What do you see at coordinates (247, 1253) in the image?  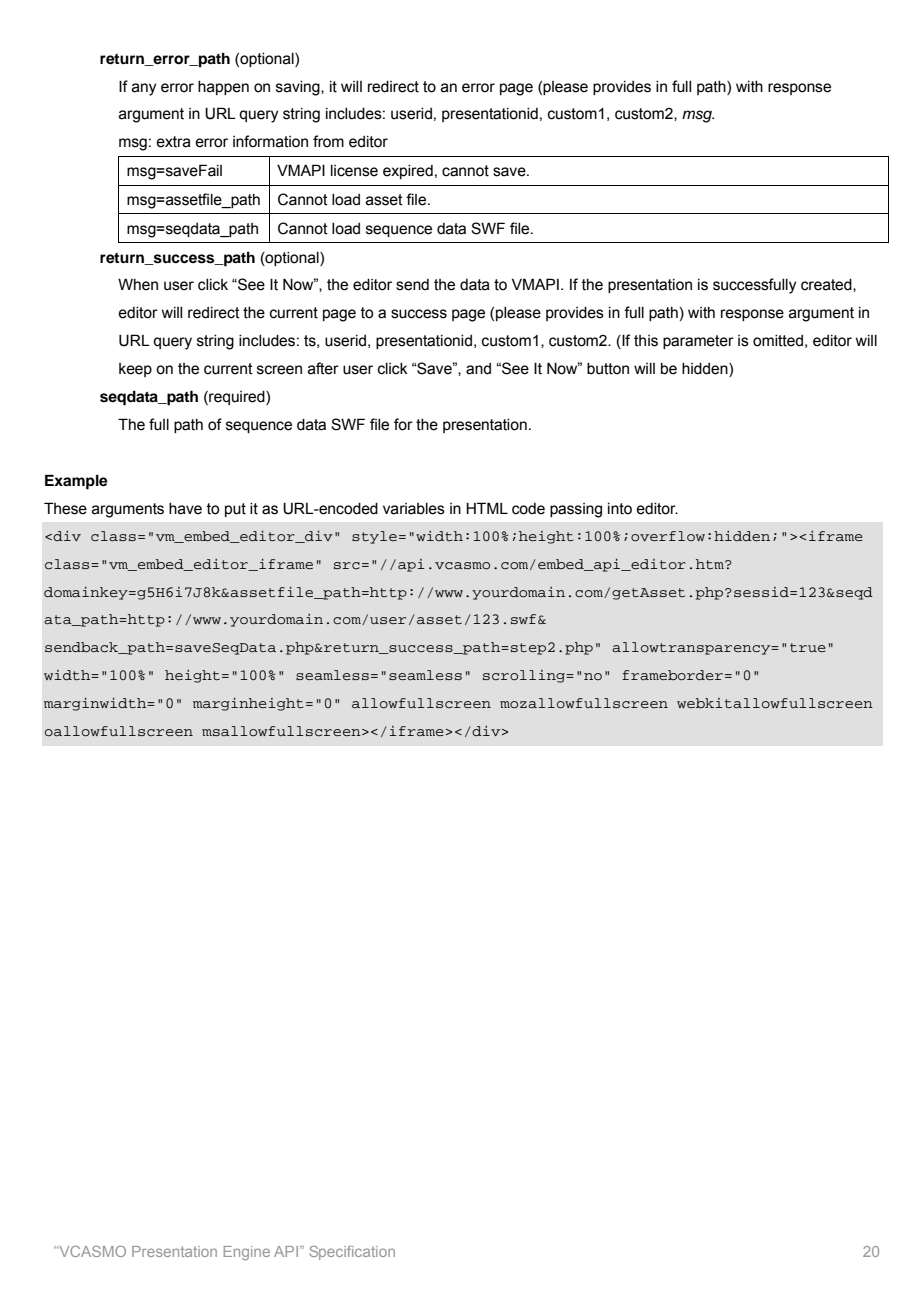 I see `Engine` at bounding box center [247, 1253].
